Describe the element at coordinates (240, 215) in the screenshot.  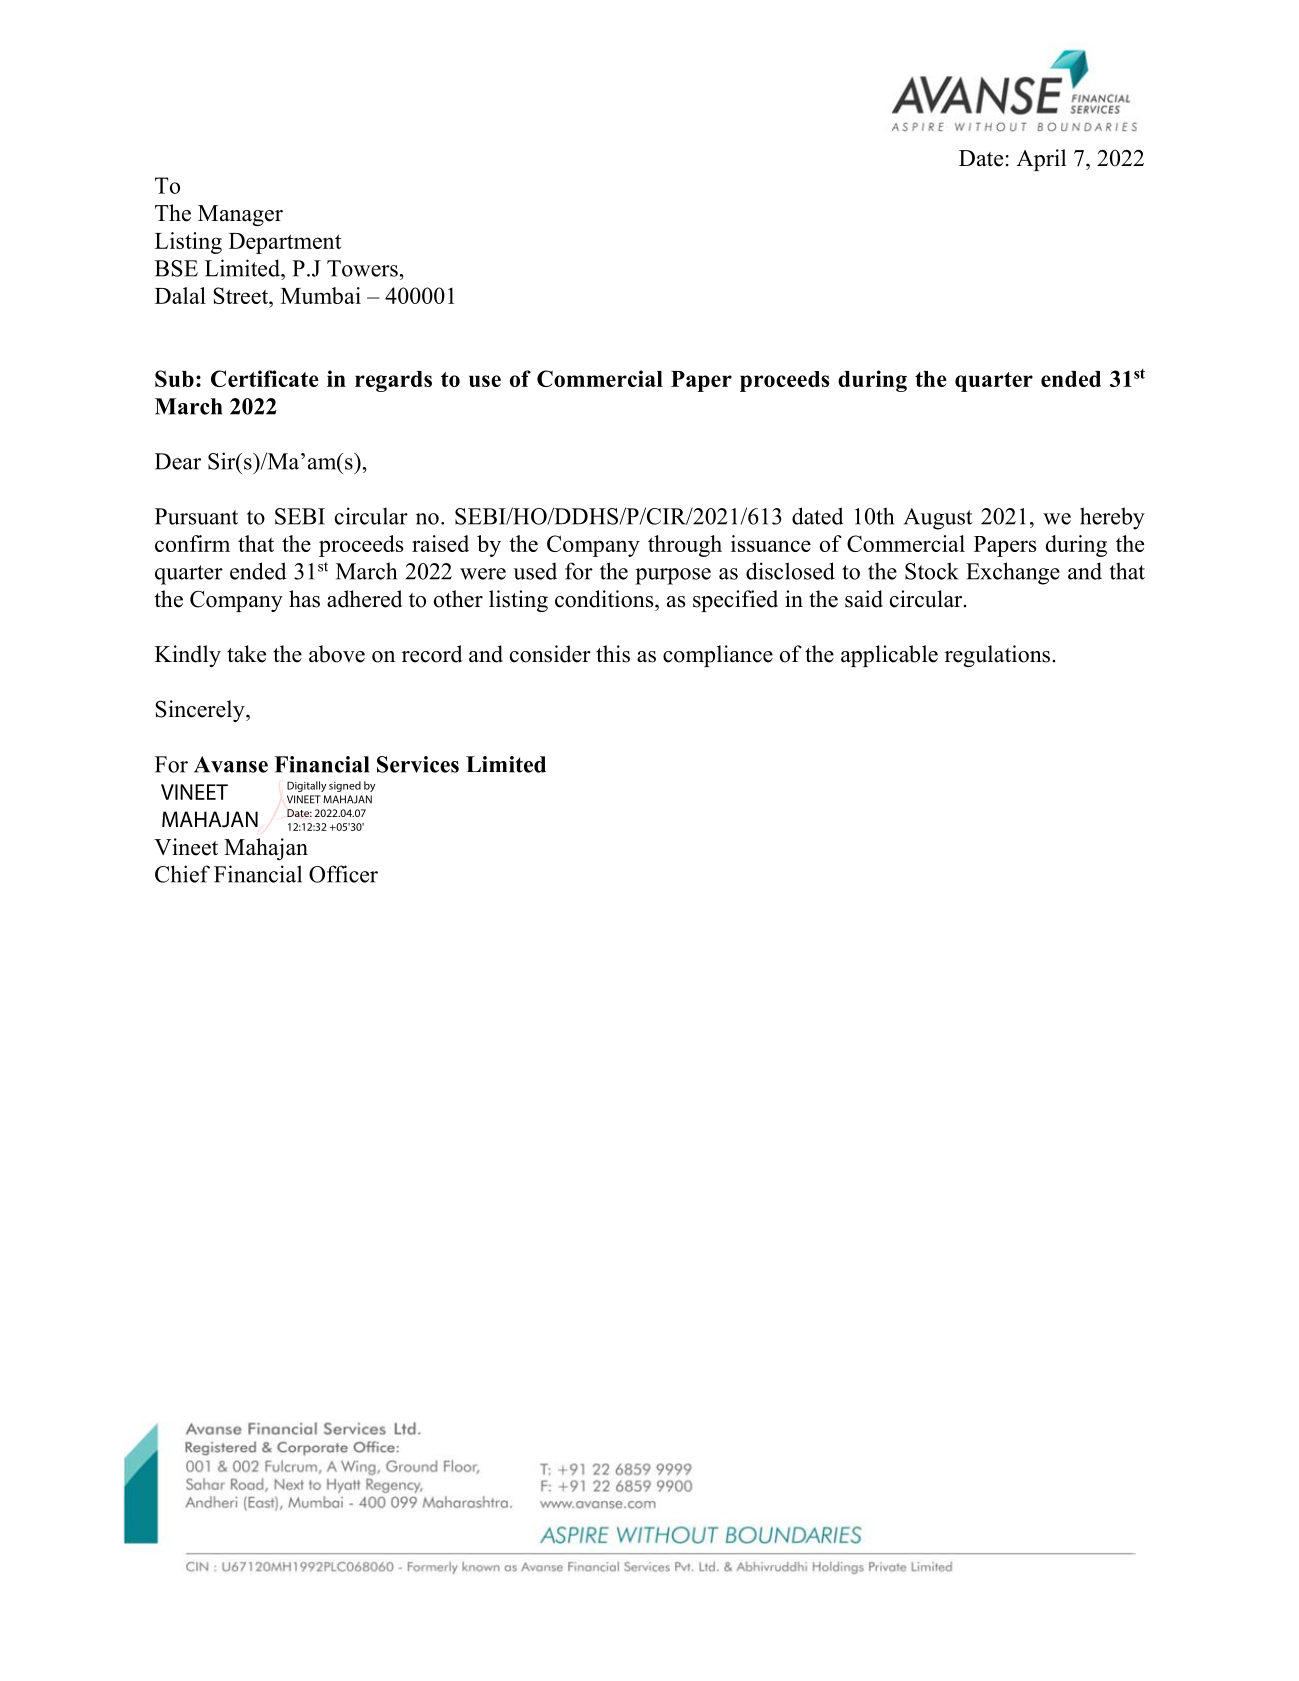
I see `Manager` at that location.
